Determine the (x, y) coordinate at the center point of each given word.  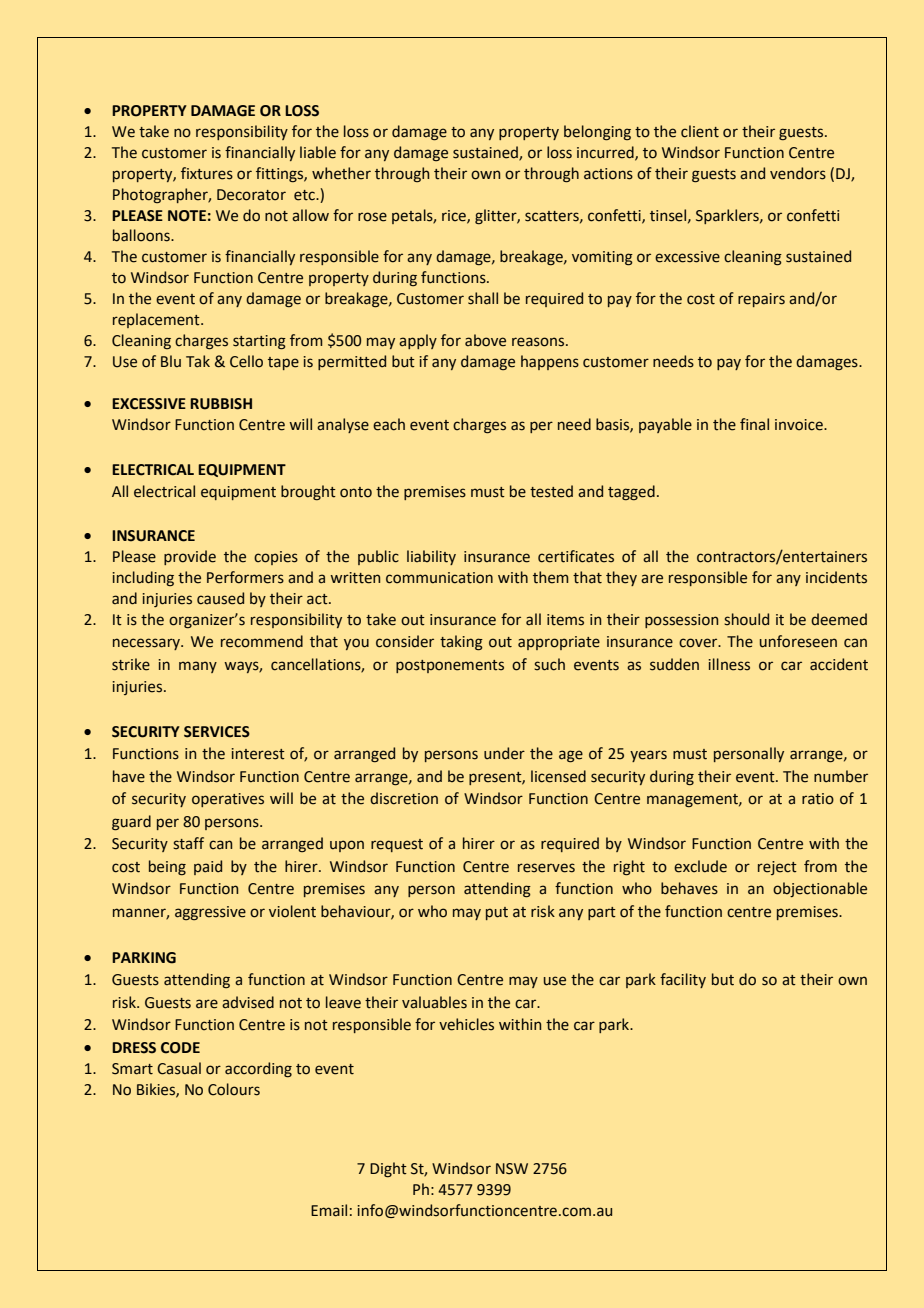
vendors (798, 173)
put (497, 913)
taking (461, 643)
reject (777, 868)
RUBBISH (221, 404)
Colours (234, 1089)
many (198, 667)
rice (455, 216)
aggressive (210, 913)
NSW (512, 1169)
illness (729, 664)
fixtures (207, 173)
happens (550, 362)
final (754, 424)
